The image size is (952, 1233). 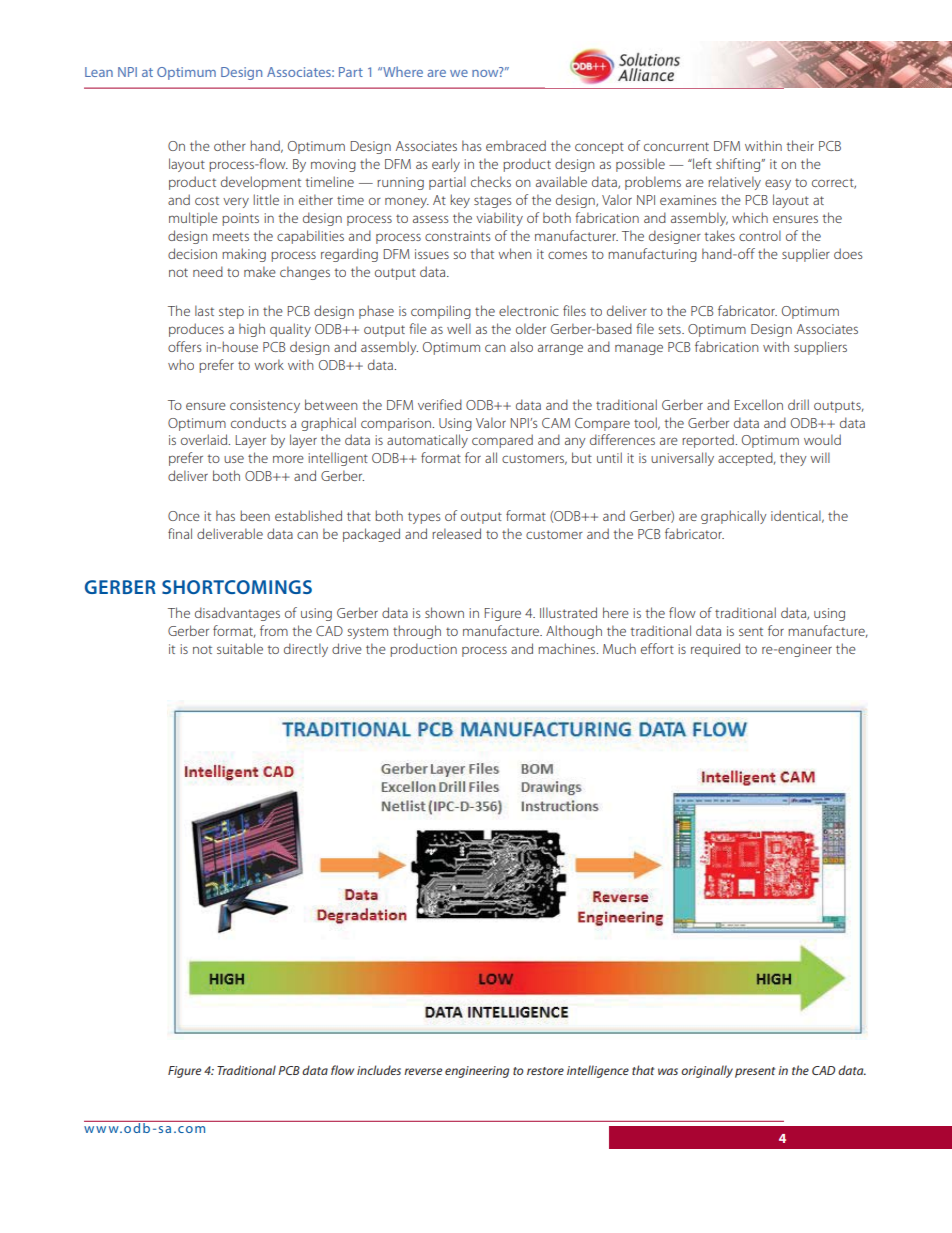 What do you see at coordinates (800, 145) in the screenshot?
I see `their` at bounding box center [800, 145].
